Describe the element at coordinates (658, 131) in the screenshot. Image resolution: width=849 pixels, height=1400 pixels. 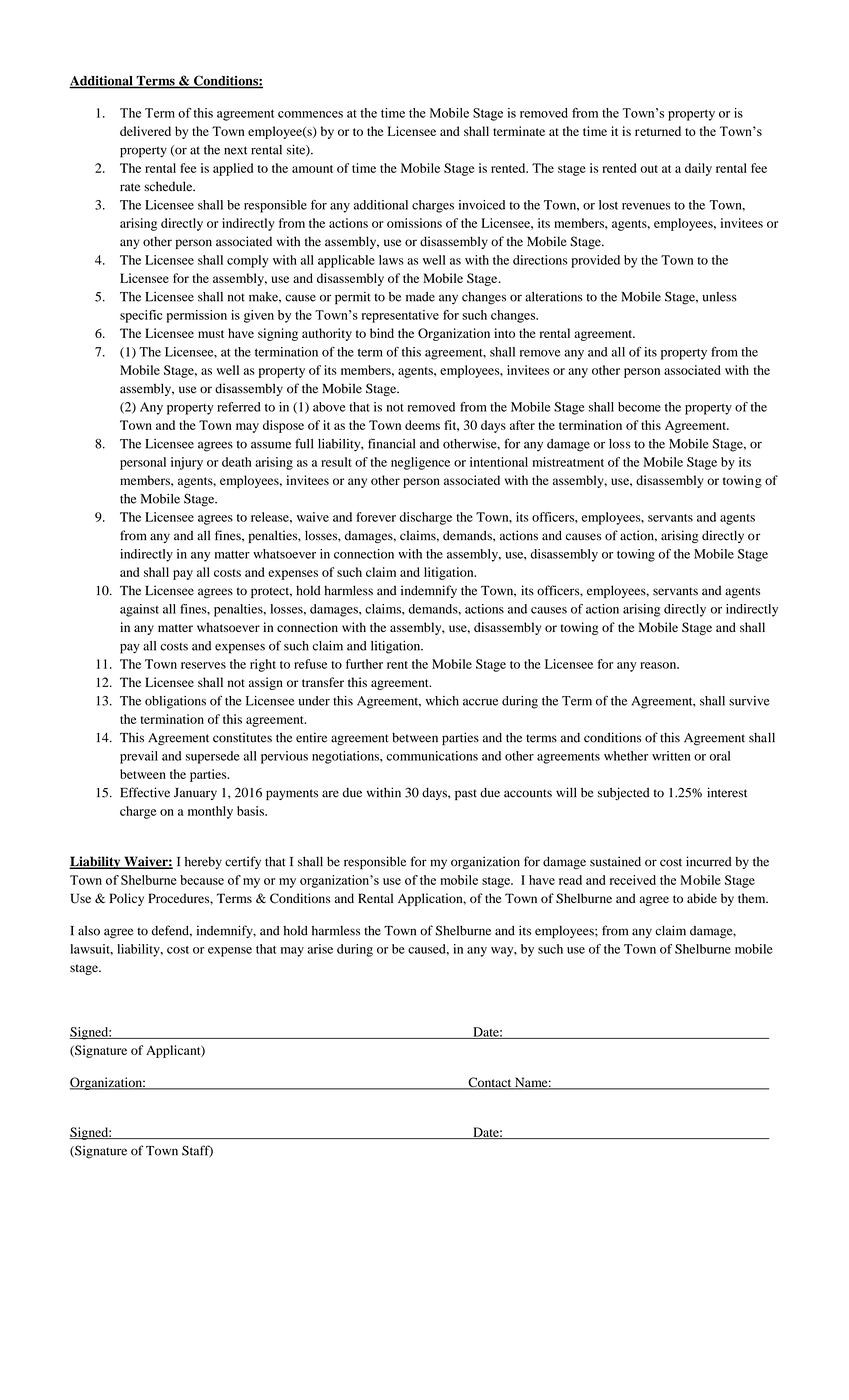
I see `returned` at that location.
